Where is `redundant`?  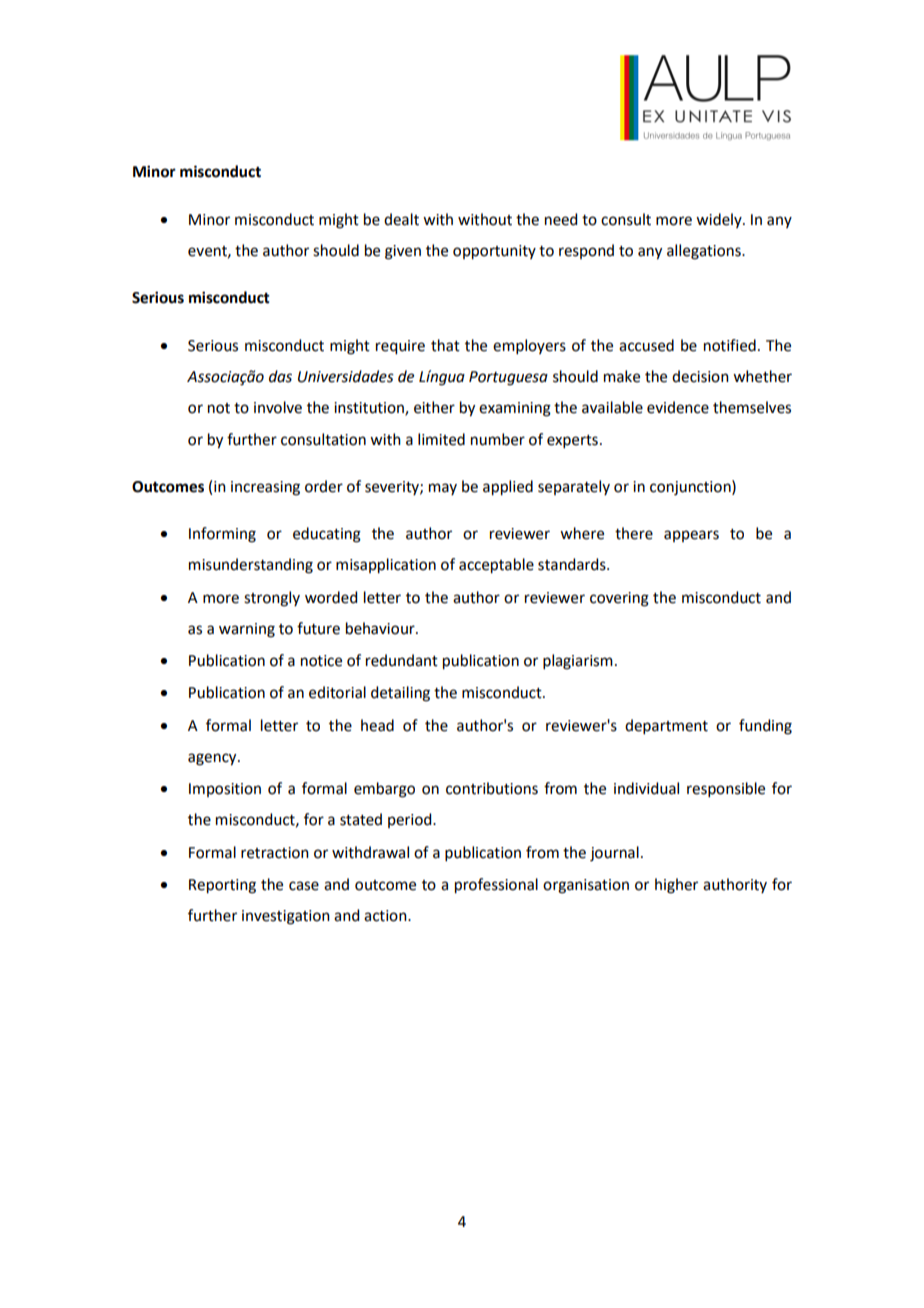
redundant is located at coordinates (402, 660).
